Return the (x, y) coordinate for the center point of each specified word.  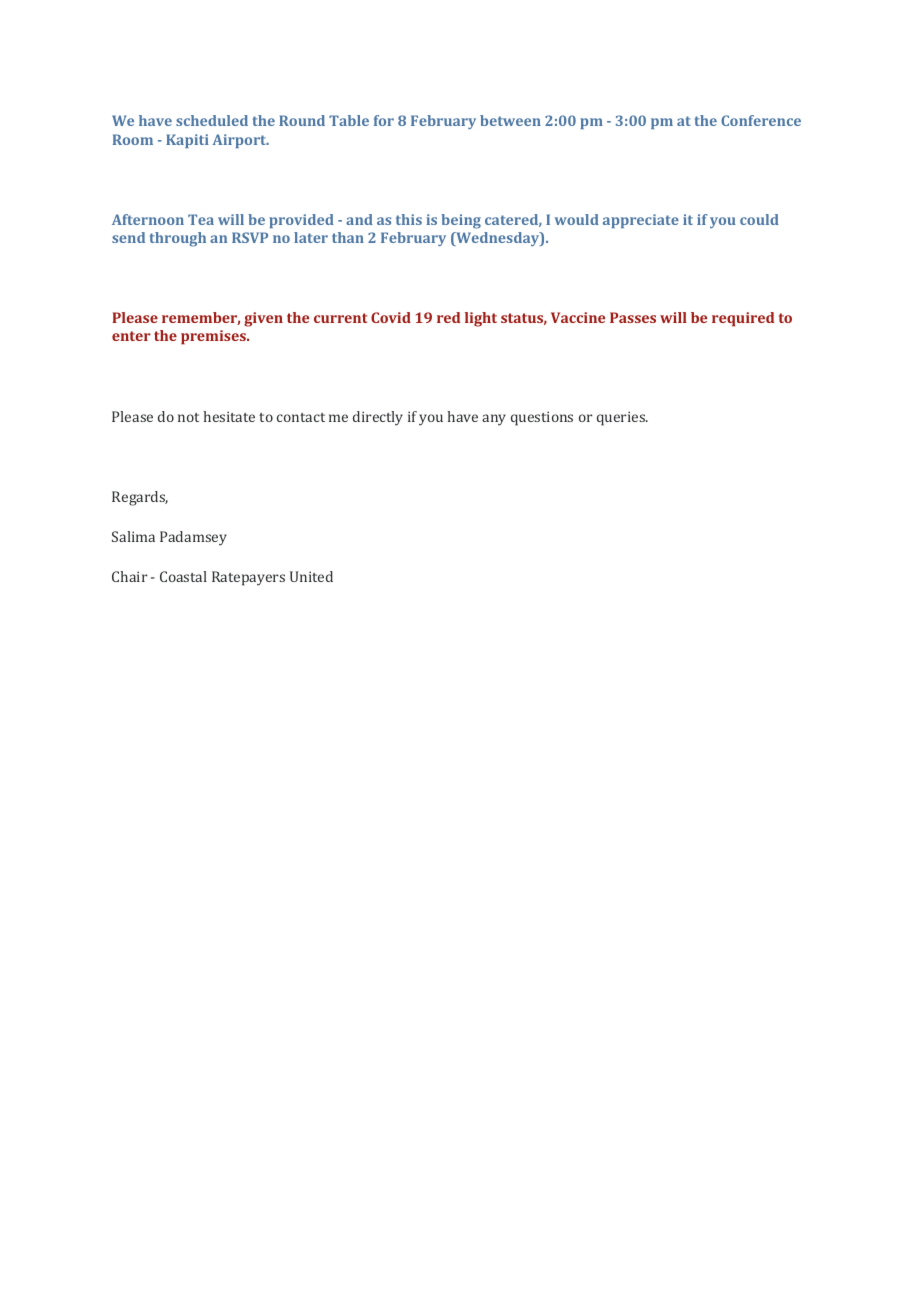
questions (542, 418)
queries (622, 418)
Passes (633, 317)
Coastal (183, 576)
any (494, 420)
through (178, 239)
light (481, 319)
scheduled (212, 120)
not (188, 417)
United (311, 576)
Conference (761, 120)
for (384, 120)
